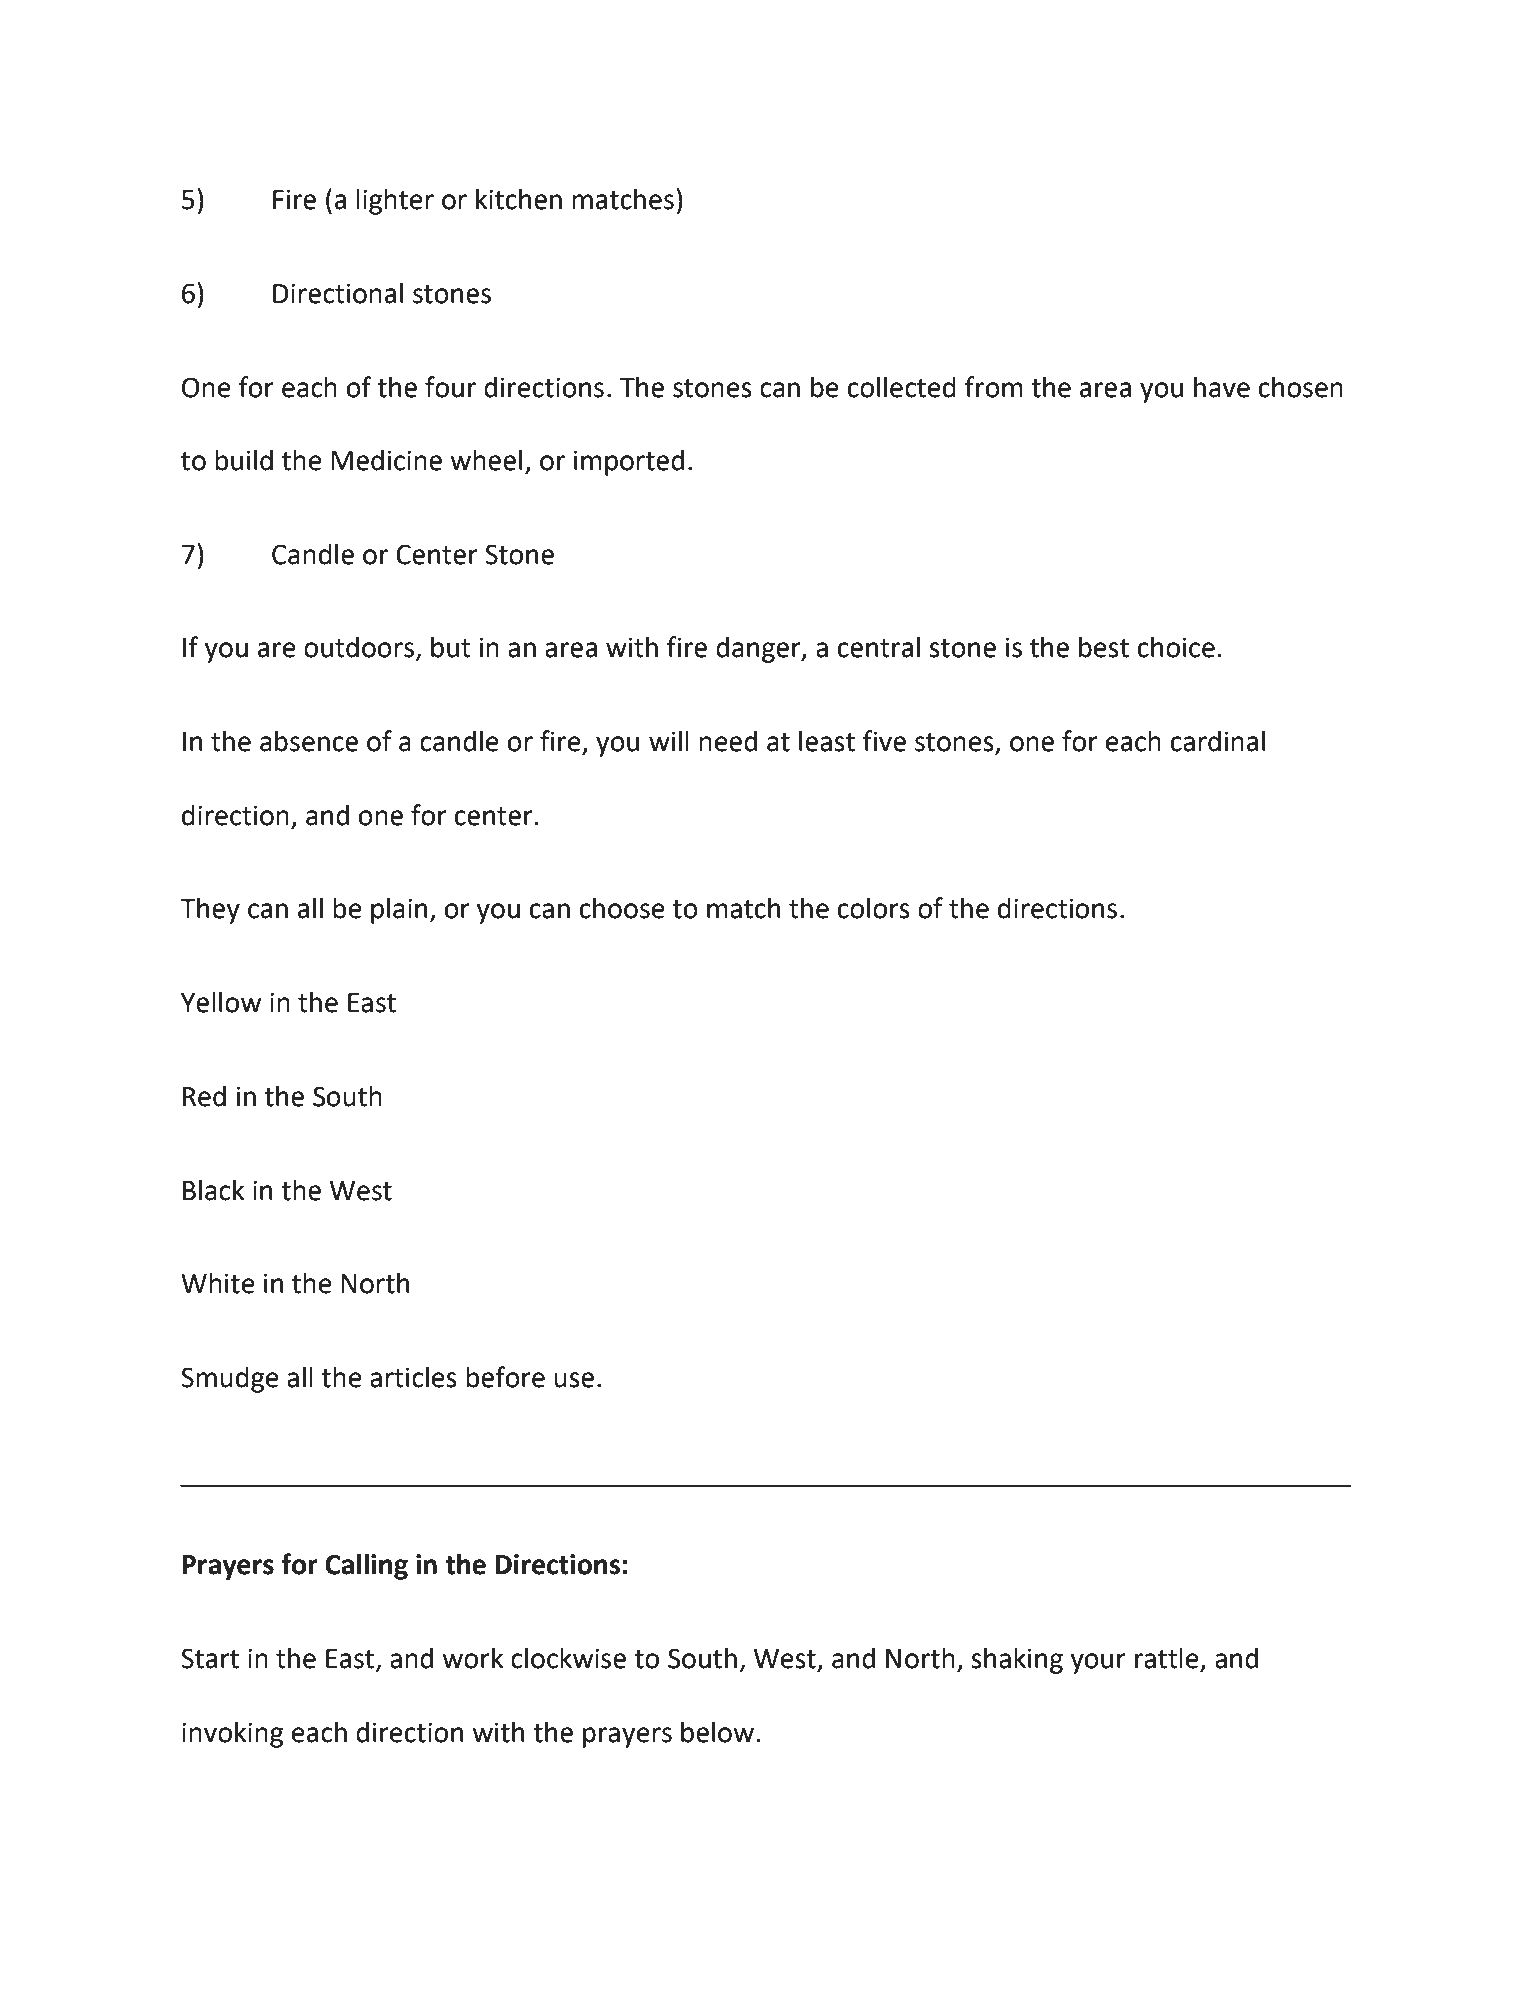 The width and height of the document is (1537, 1989). I want to click on below, so click(717, 1732).
